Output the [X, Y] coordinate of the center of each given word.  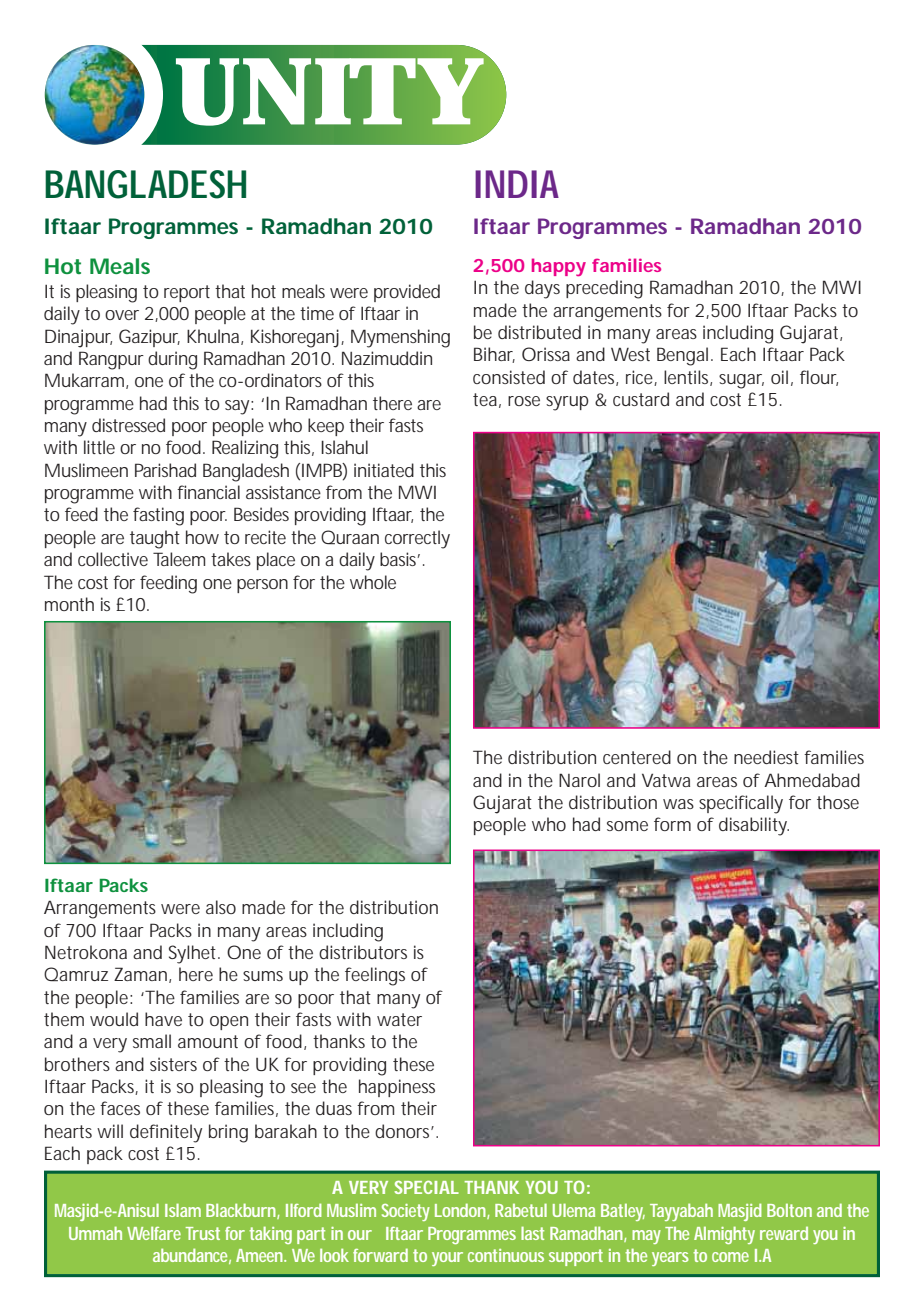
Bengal [682, 356]
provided [407, 293]
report [187, 293]
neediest [766, 757]
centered [637, 757]
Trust [203, 1233]
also [221, 907]
